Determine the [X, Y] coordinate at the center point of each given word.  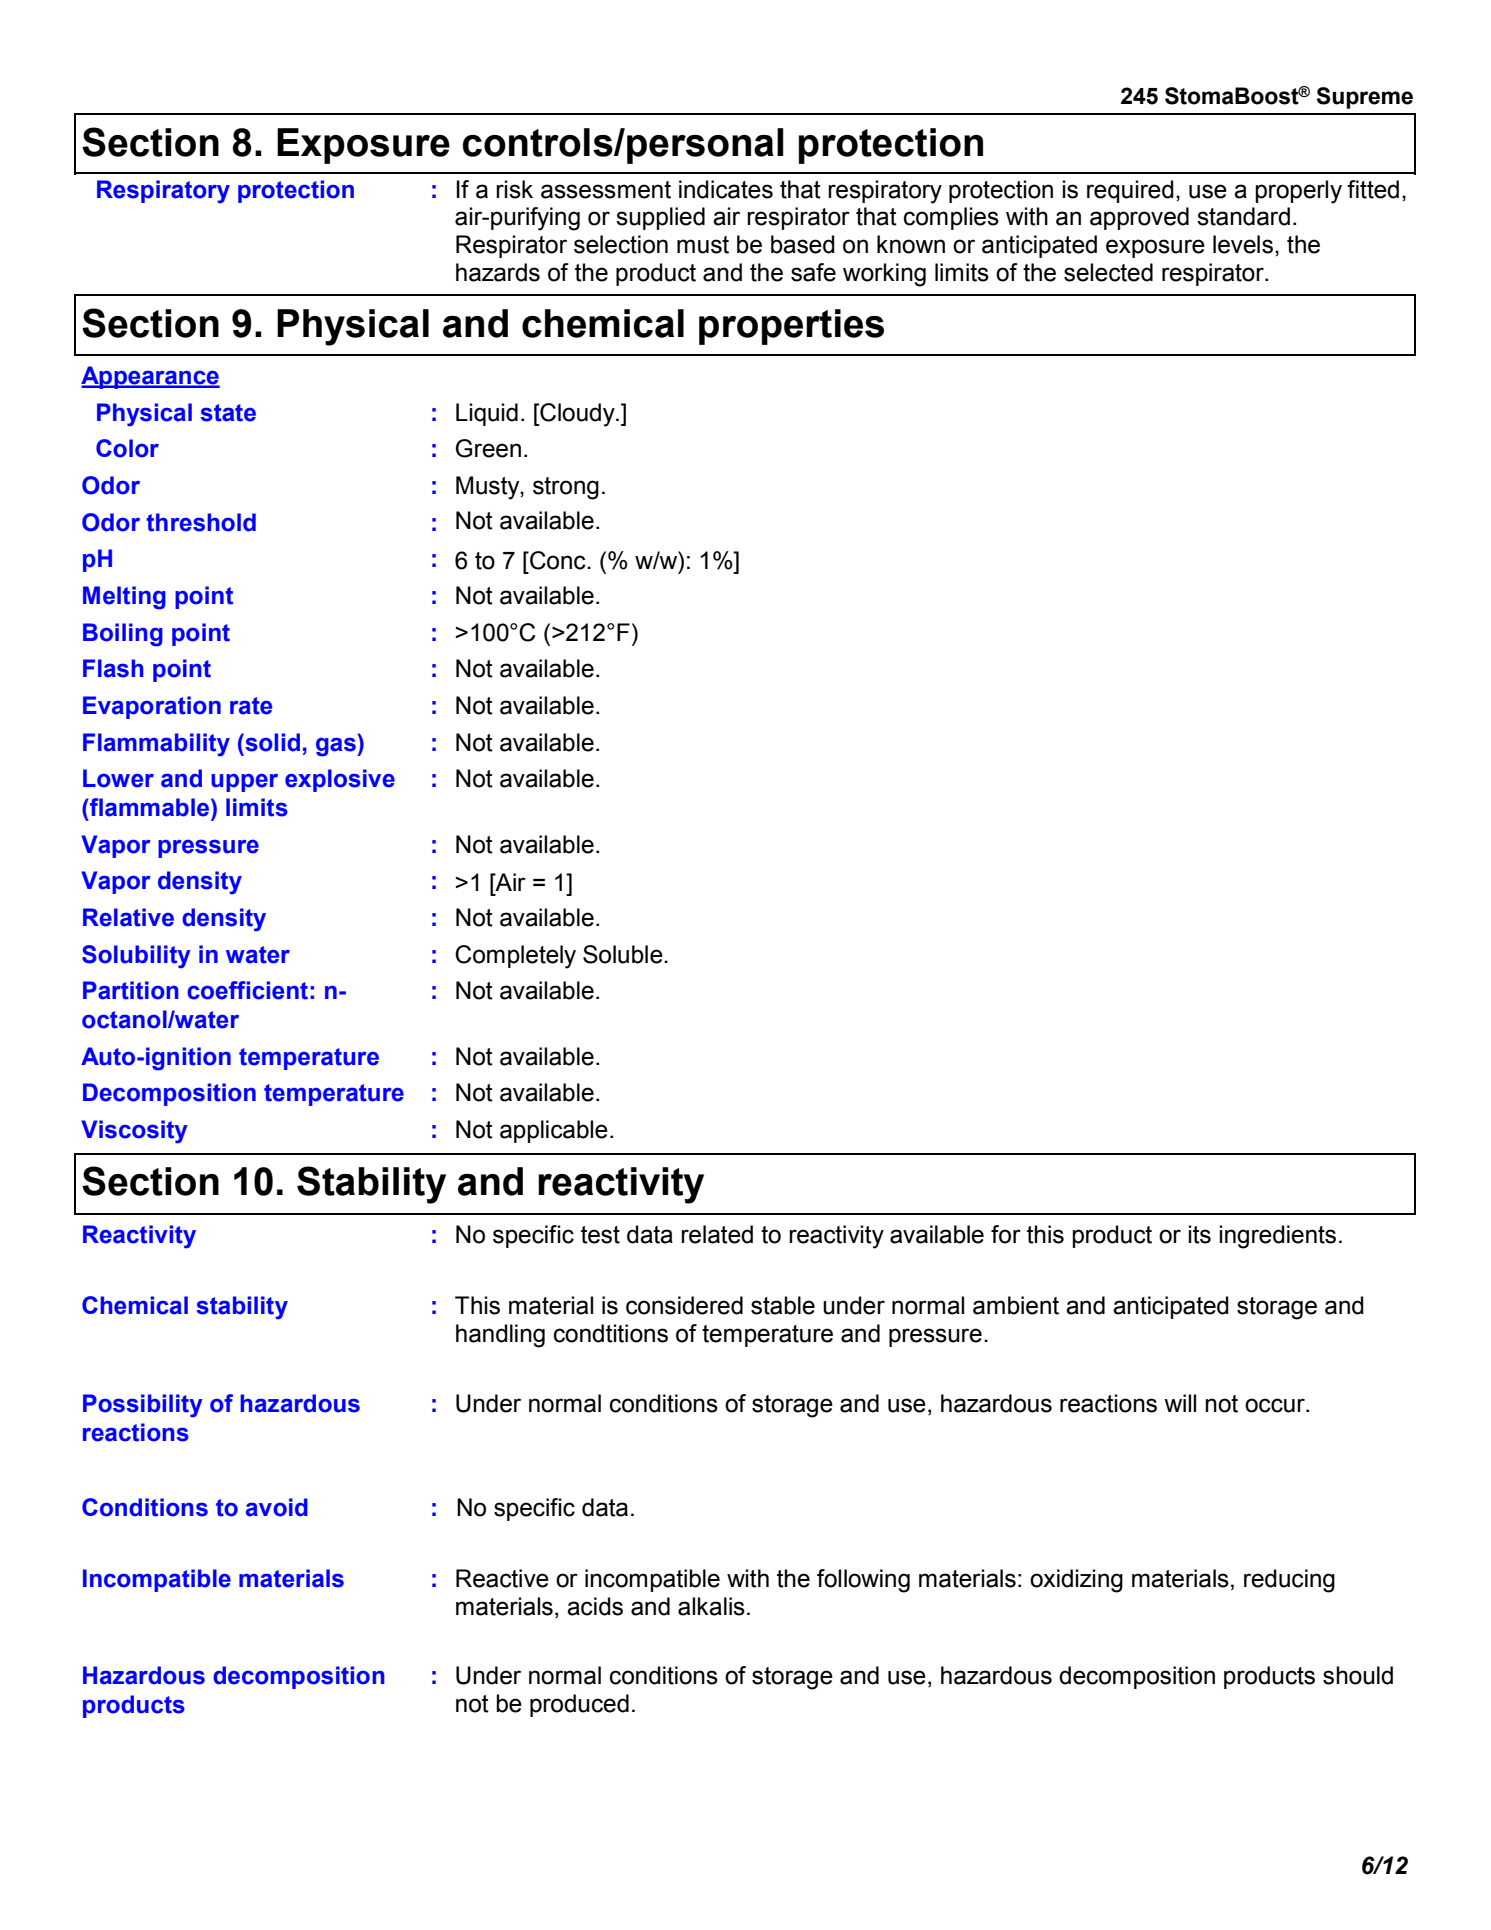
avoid [277, 1507]
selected [1108, 272]
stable [783, 1305]
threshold [201, 522]
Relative [128, 917]
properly [1298, 192]
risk [514, 189]
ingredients [1278, 1237]
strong [566, 488]
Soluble [624, 954]
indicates [726, 189]
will [1180, 1403]
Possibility [143, 1406]
